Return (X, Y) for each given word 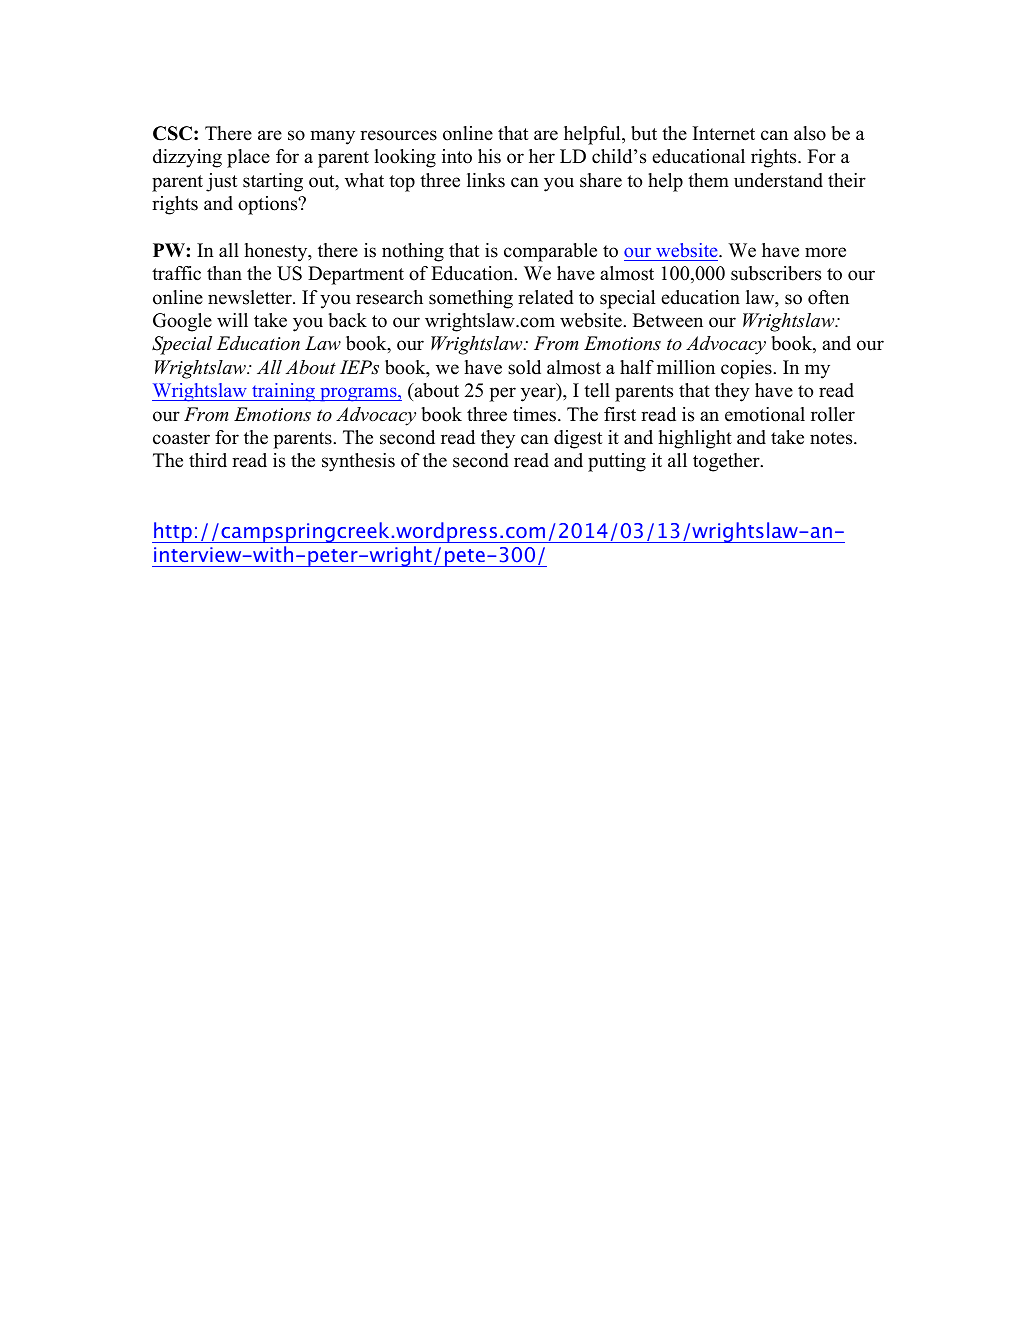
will (232, 320)
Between (668, 320)
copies (747, 369)
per (502, 394)
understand (778, 180)
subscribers (776, 273)
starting (273, 182)
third (208, 460)
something (471, 299)
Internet (724, 133)
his (489, 156)
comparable (550, 252)
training (283, 392)
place (248, 158)
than (224, 273)
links (486, 180)
